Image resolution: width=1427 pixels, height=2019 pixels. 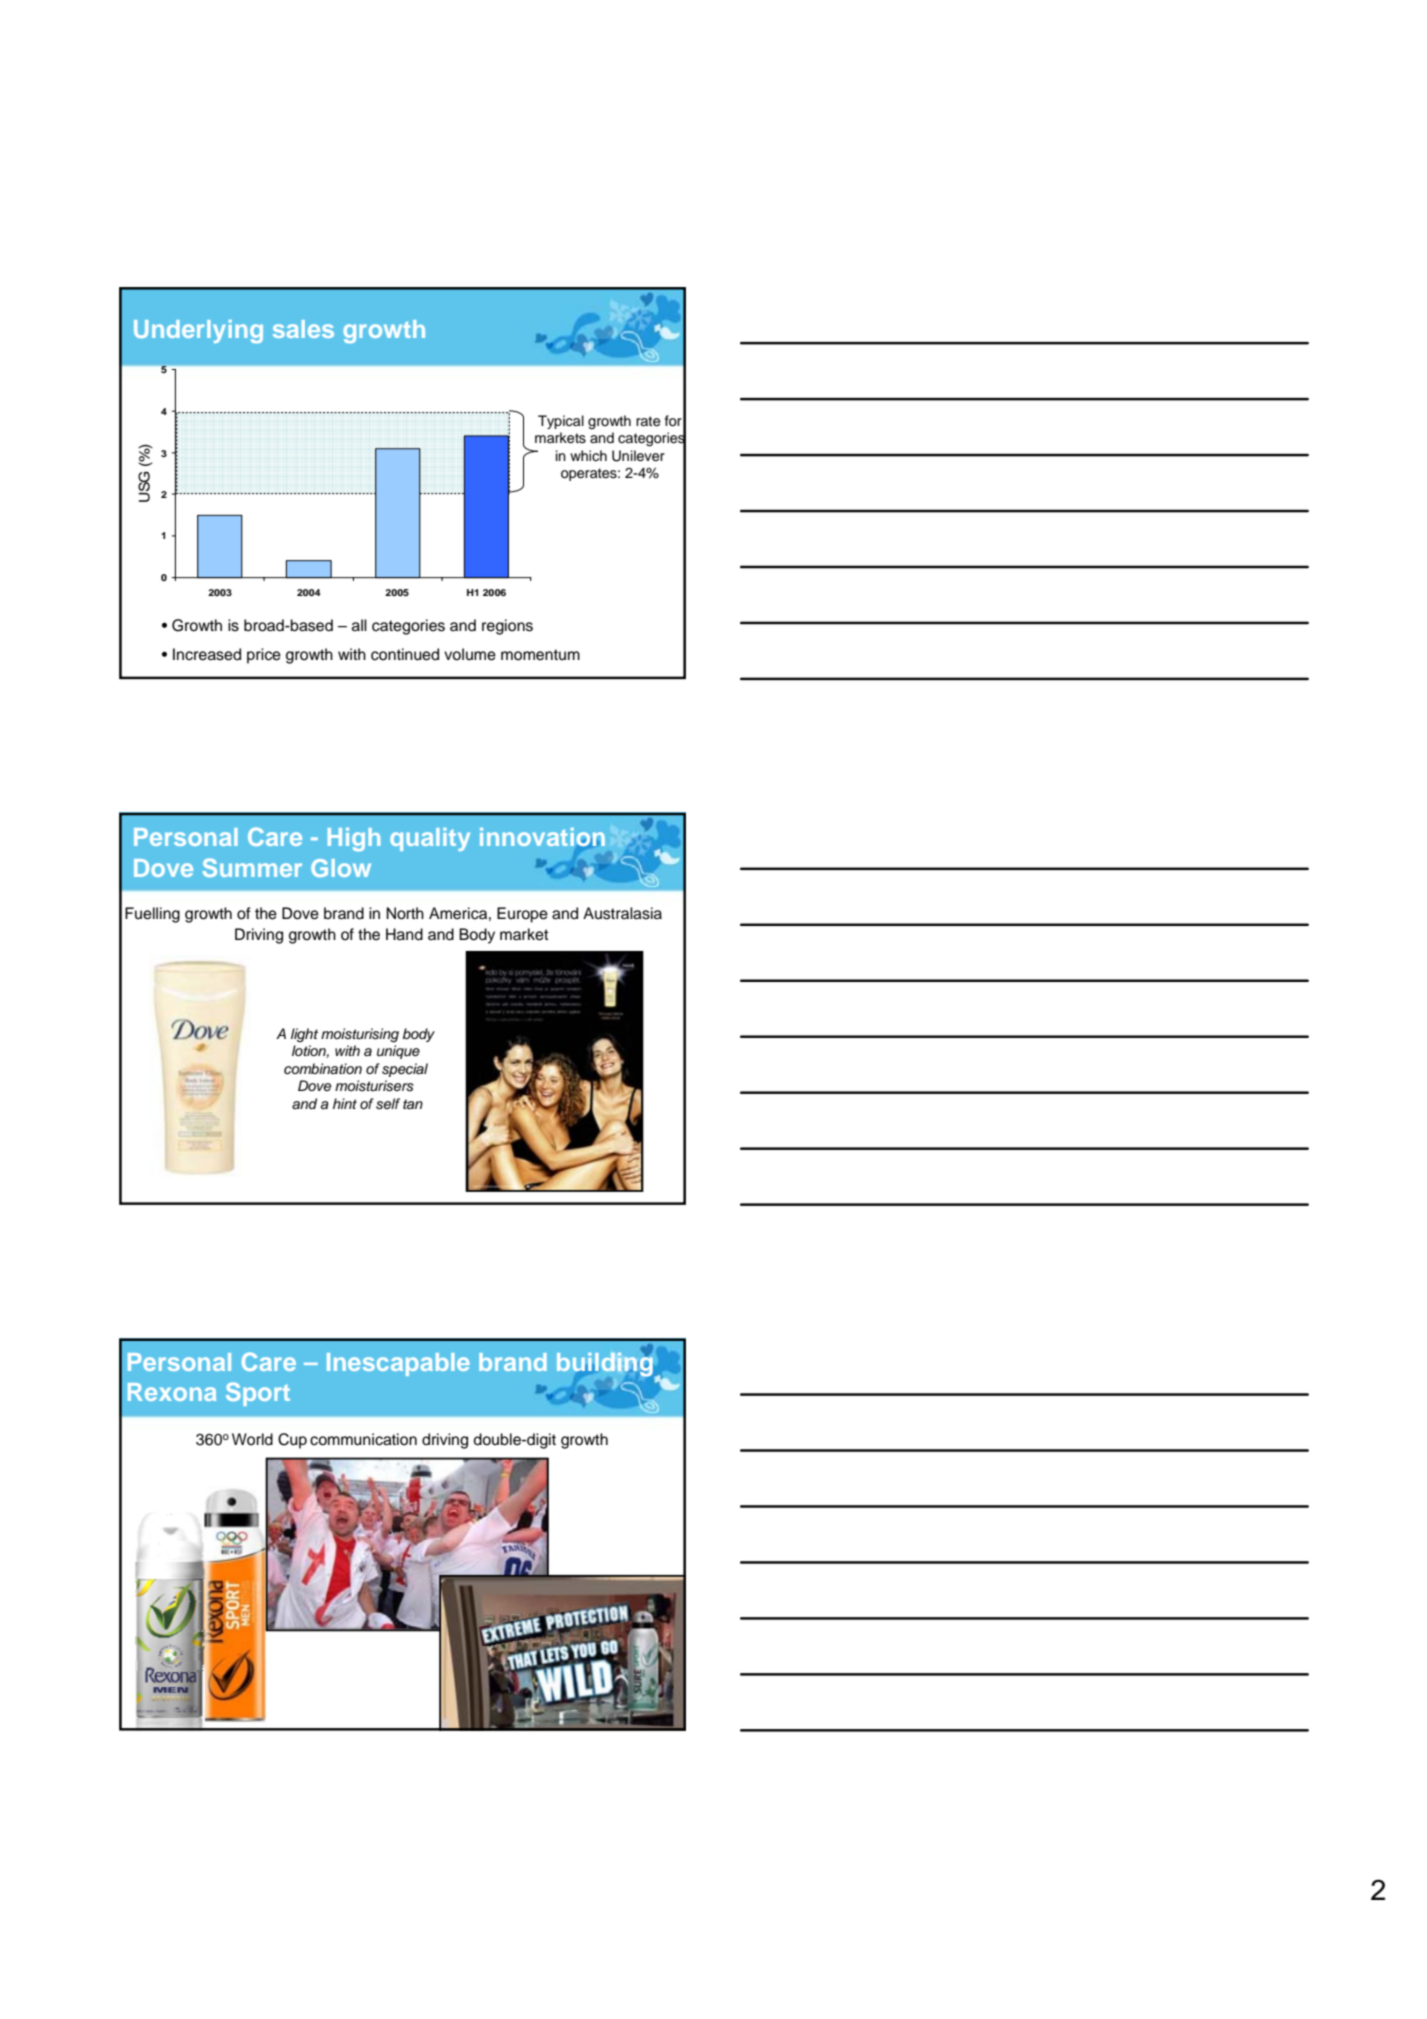 What do you see at coordinates (540, 655) in the document?
I see `momentum` at bounding box center [540, 655].
